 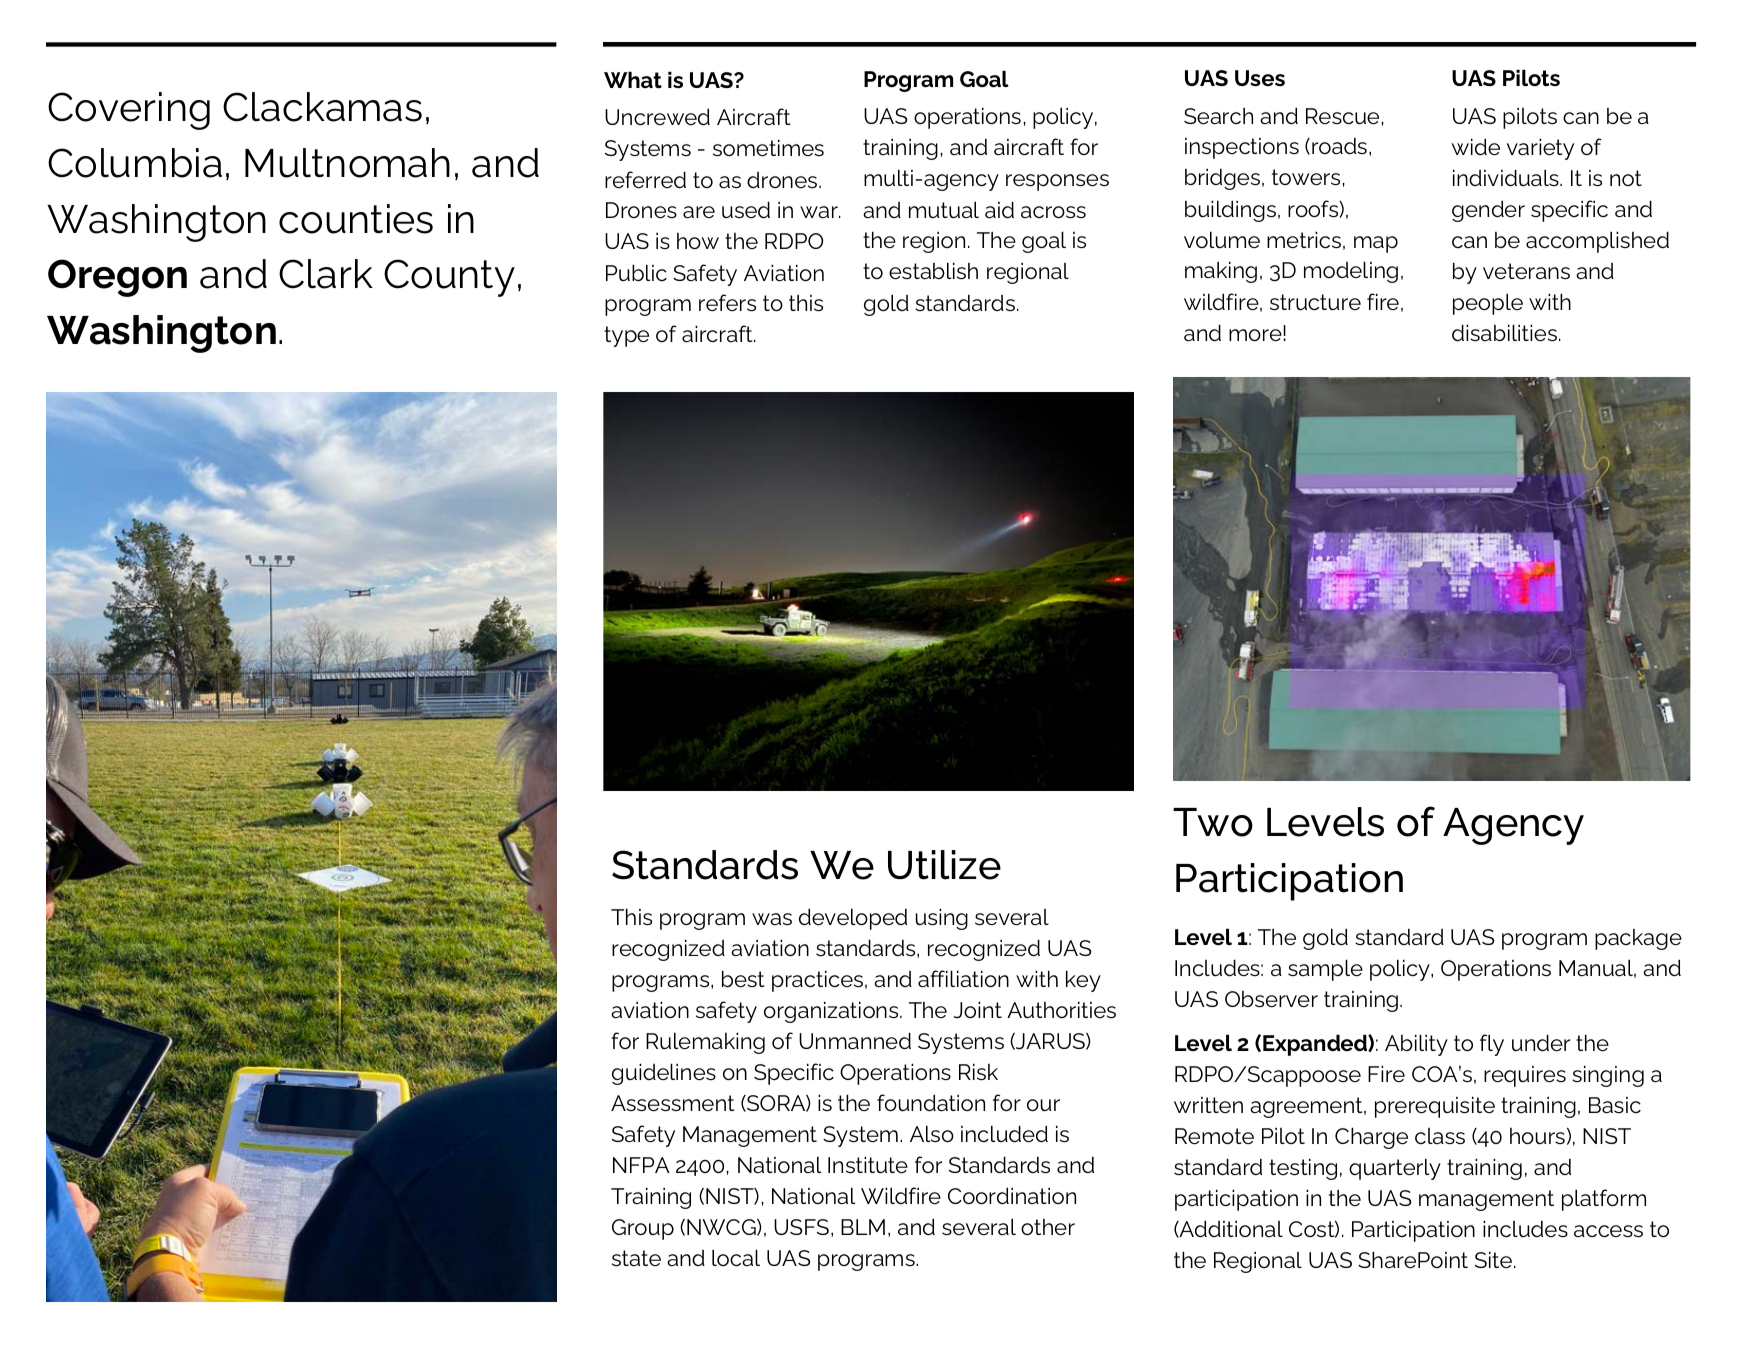 I want to click on Multnomah, so click(x=347, y=163).
